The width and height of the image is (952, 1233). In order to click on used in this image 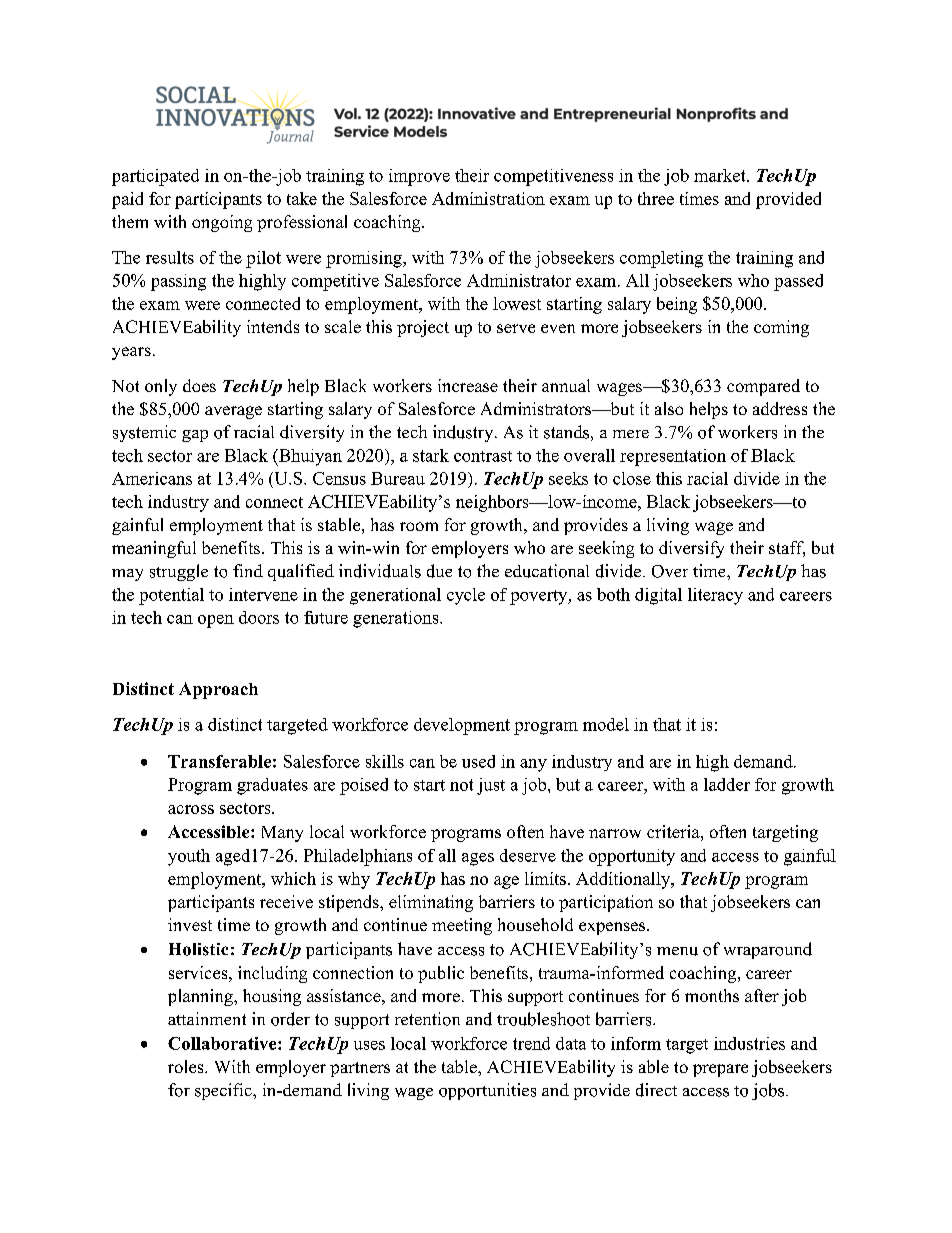, I will do `click(478, 761)`.
